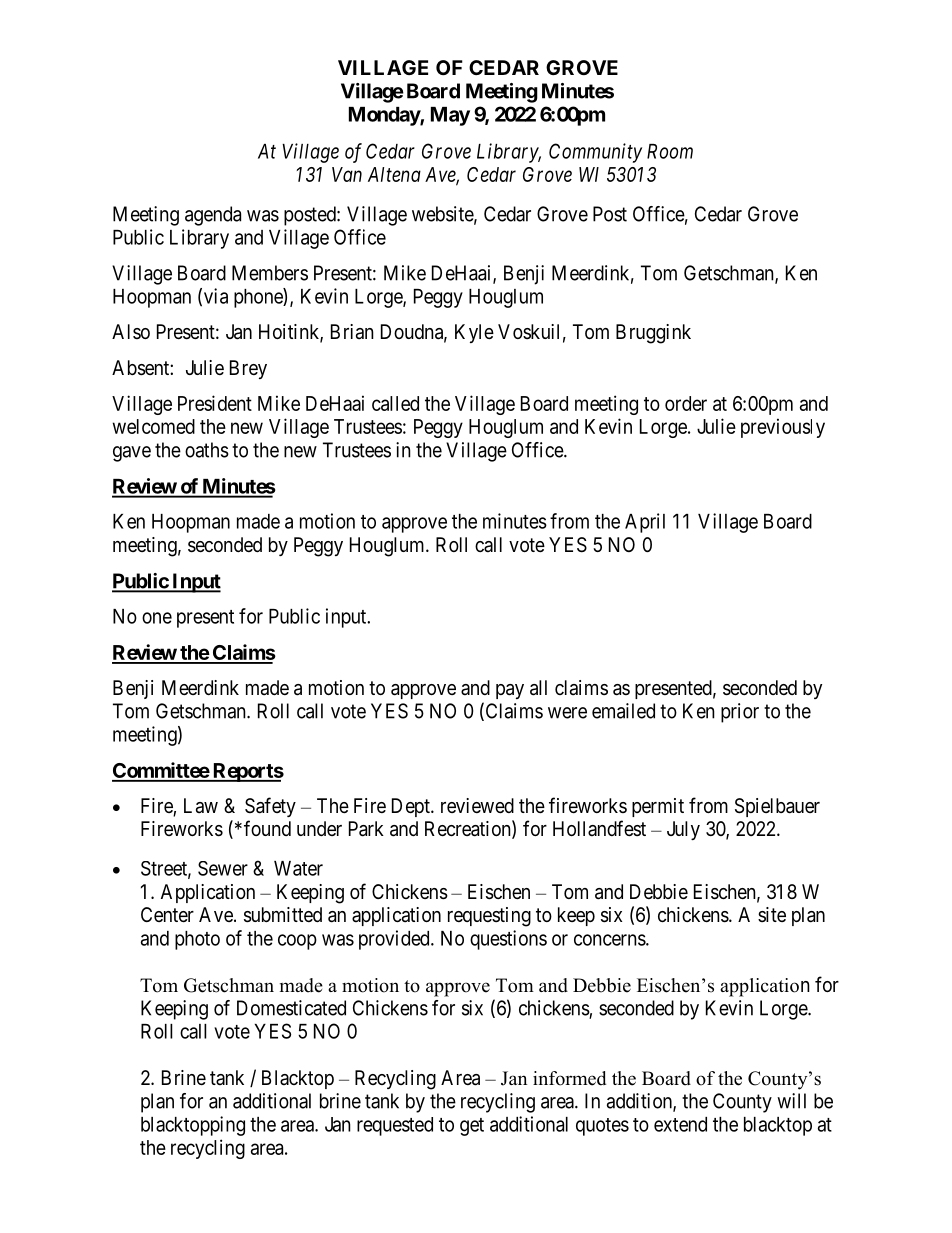 Image resolution: width=952 pixels, height=1233 pixels. I want to click on agenda, so click(213, 216).
